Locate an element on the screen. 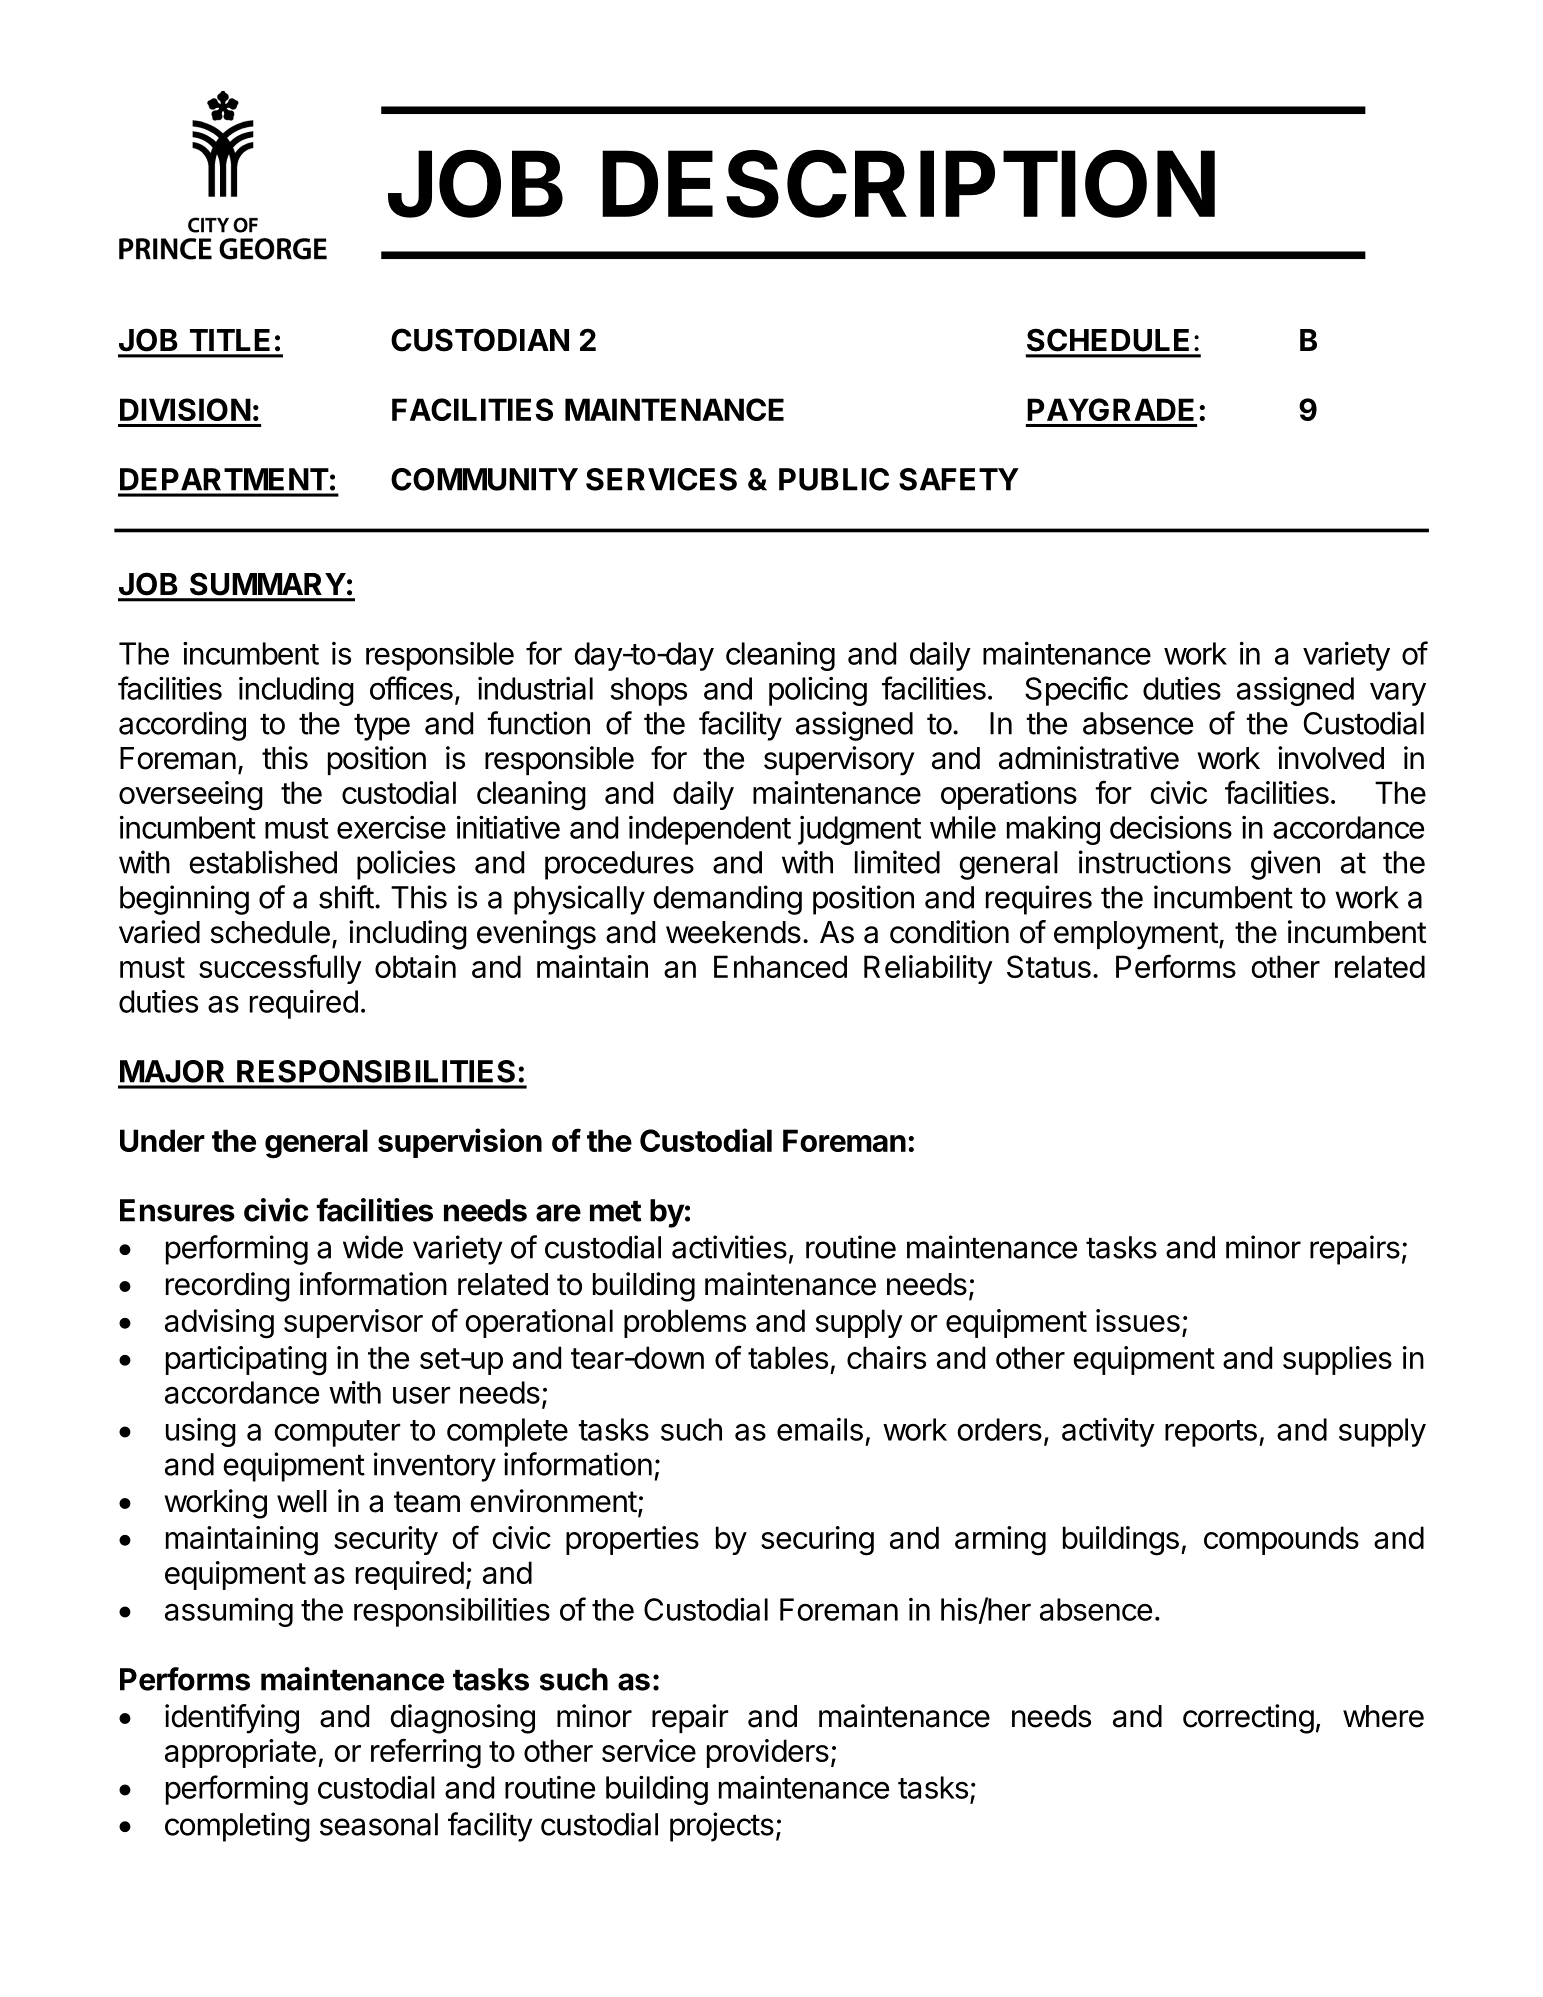 This screenshot has width=1543, height=1997. CUSTODIAN is located at coordinates (480, 340).
